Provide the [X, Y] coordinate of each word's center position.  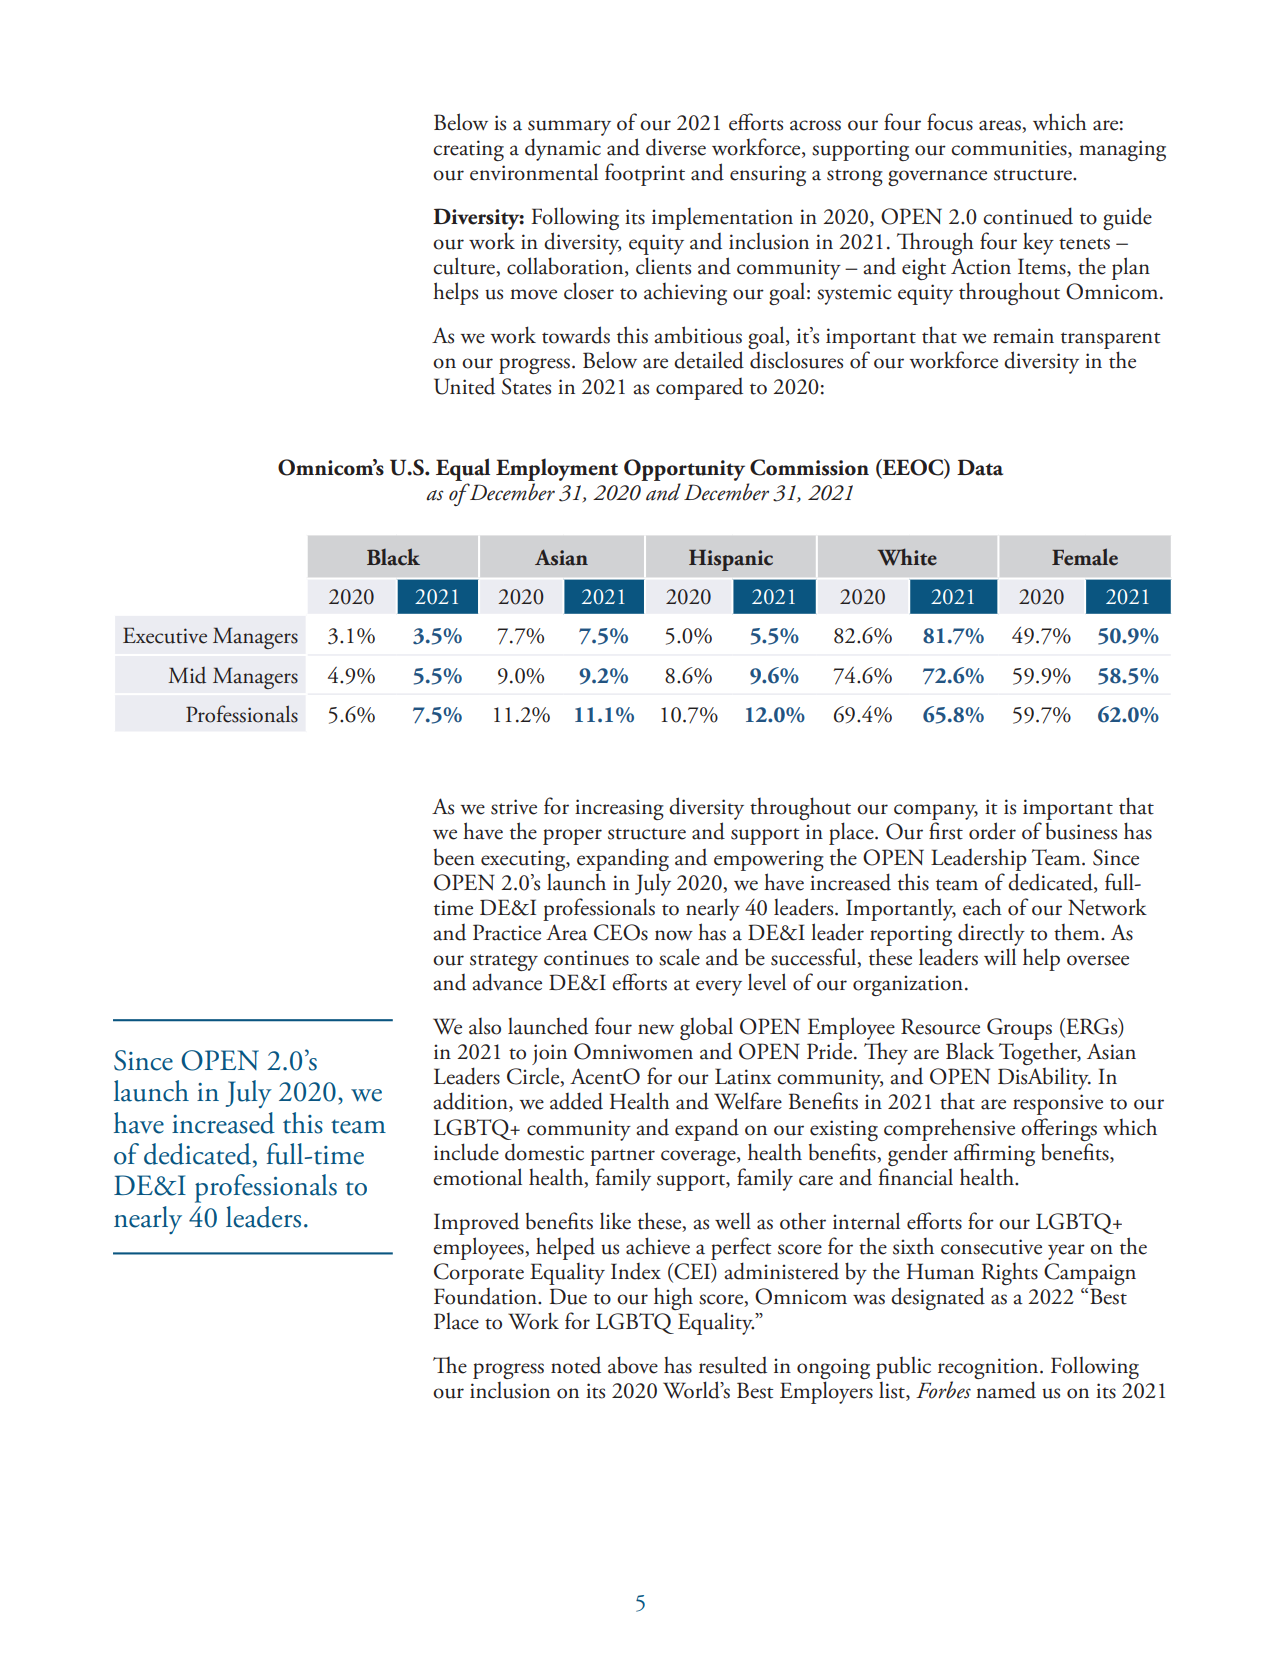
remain [1023, 336]
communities [1010, 149]
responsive [1058, 1104]
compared [699, 389]
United [464, 386]
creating [468, 150]
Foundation [486, 1296]
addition [471, 1102]
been [454, 857]
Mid [187, 675]
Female [1085, 557]
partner [622, 1157]
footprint [645, 174]
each [982, 907]
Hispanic [731, 560]
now [674, 935]
